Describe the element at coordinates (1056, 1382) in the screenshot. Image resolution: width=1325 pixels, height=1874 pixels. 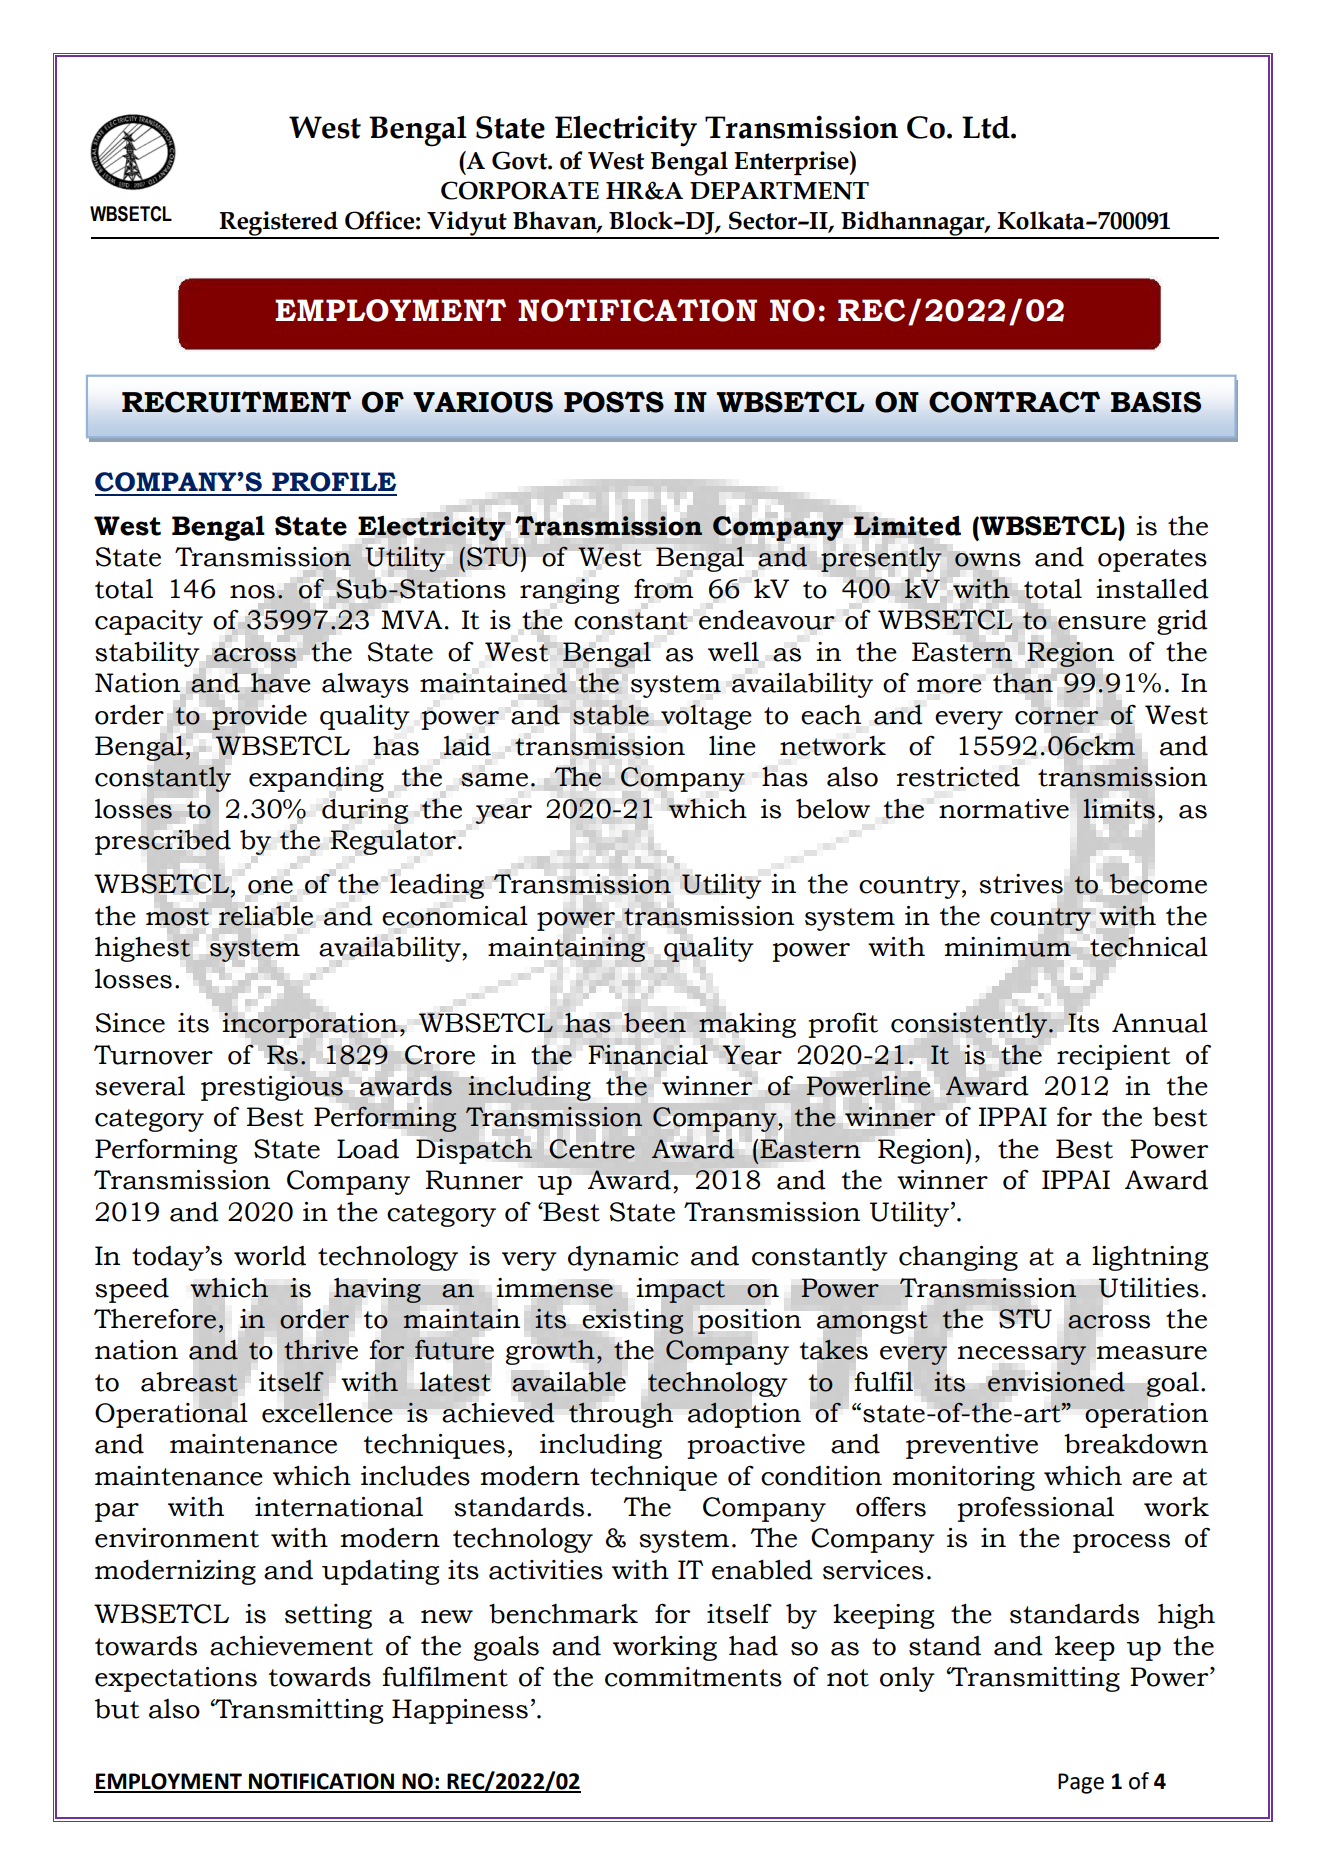
I see `envisioned` at that location.
